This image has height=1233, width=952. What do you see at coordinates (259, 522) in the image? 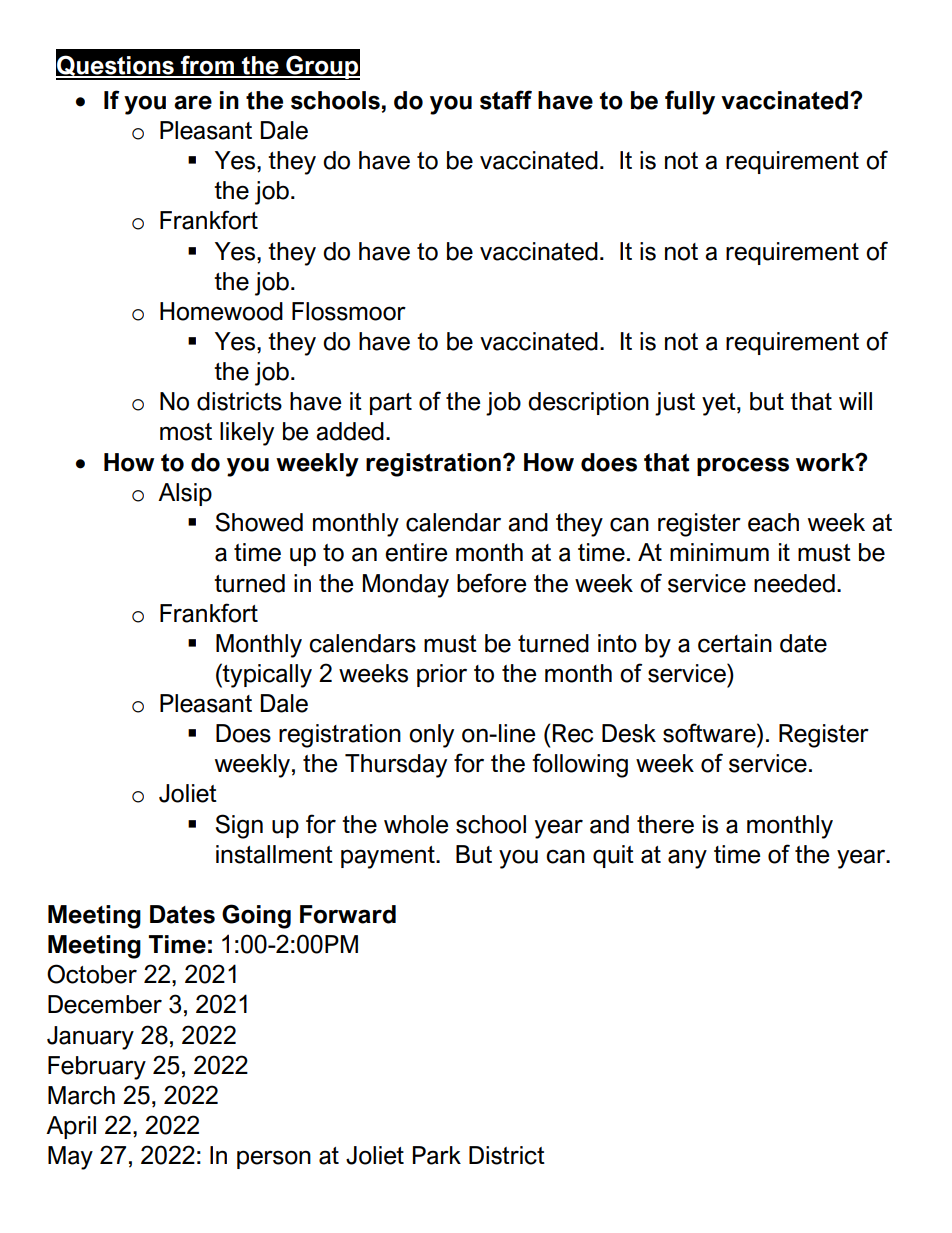
I see `Showed` at bounding box center [259, 522].
